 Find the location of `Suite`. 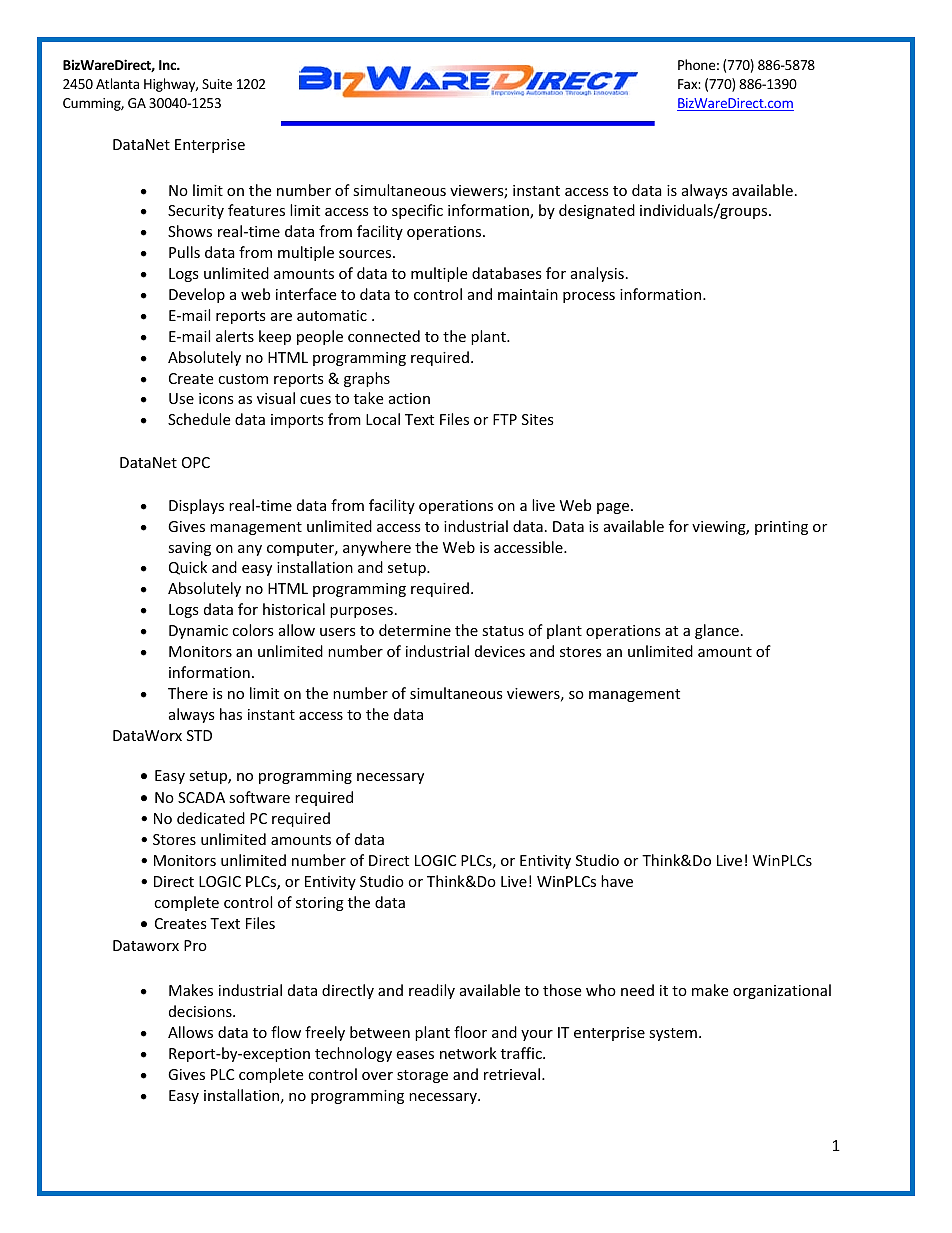

Suite is located at coordinates (217, 84).
